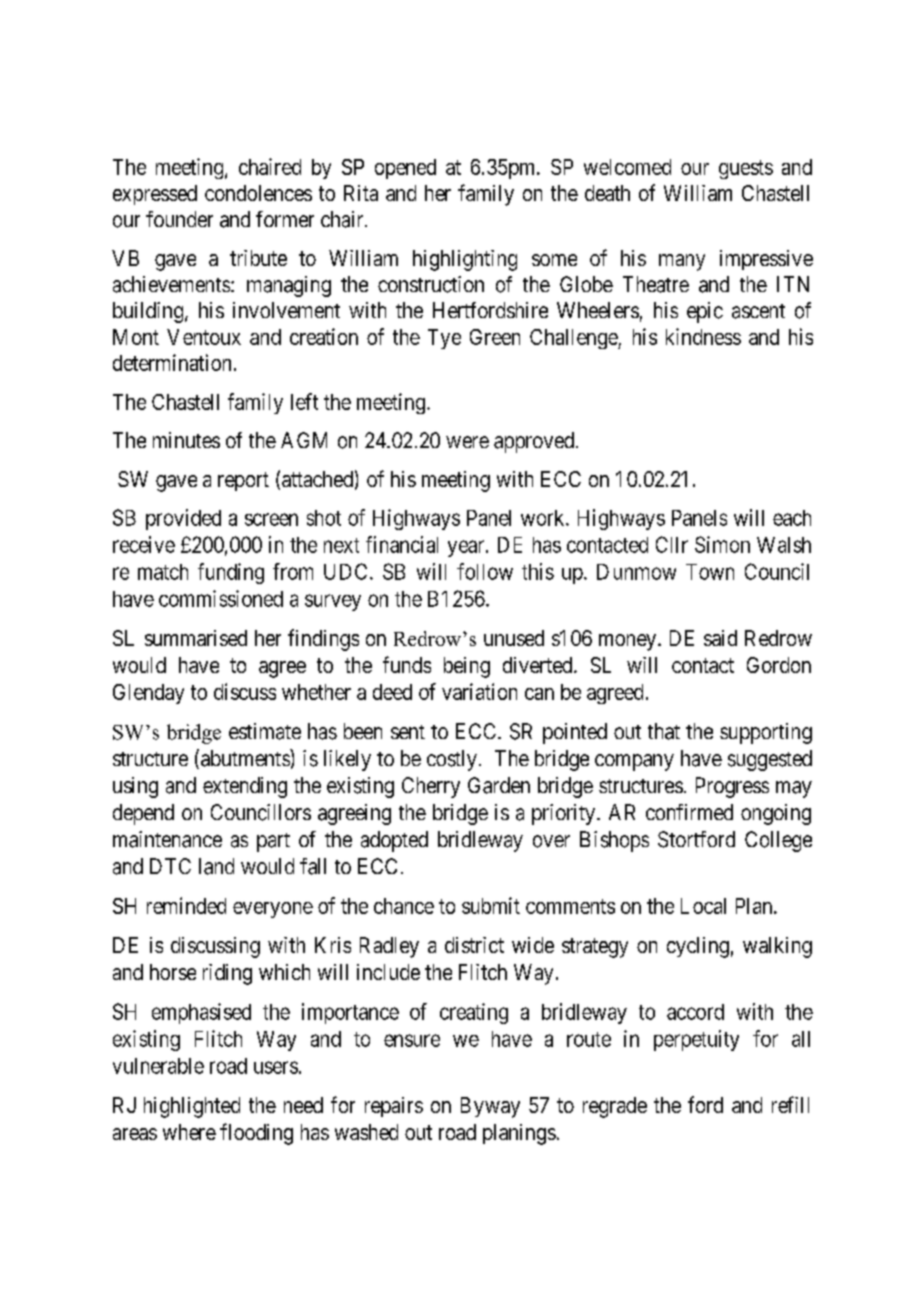  What do you see at coordinates (258, 193) in the screenshot?
I see `condolences` at bounding box center [258, 193].
